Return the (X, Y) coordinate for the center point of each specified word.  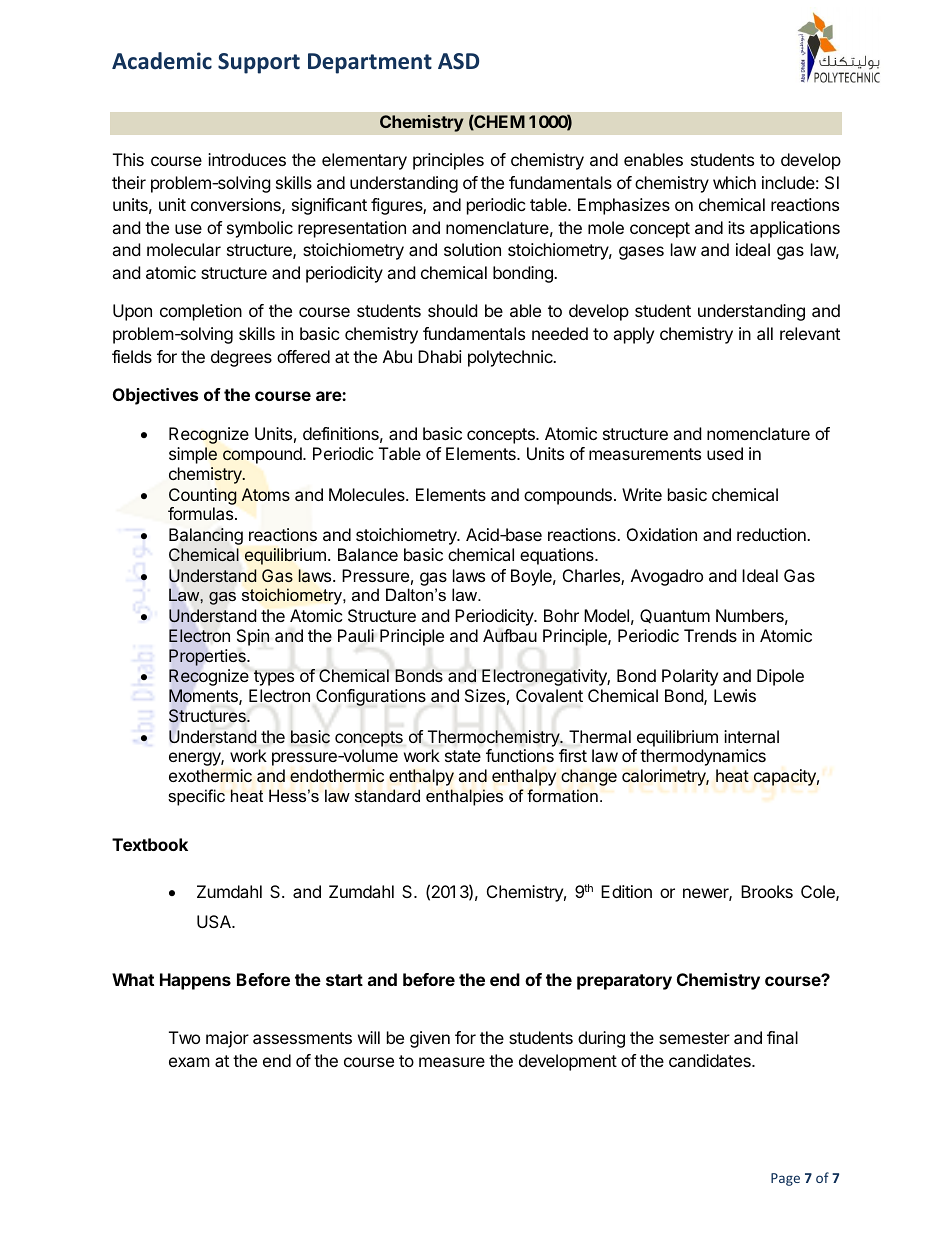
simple (193, 455)
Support (259, 63)
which (734, 182)
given (430, 1039)
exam (189, 1062)
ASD (458, 61)
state (463, 756)
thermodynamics (703, 757)
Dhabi (440, 356)
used (725, 453)
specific (196, 797)
